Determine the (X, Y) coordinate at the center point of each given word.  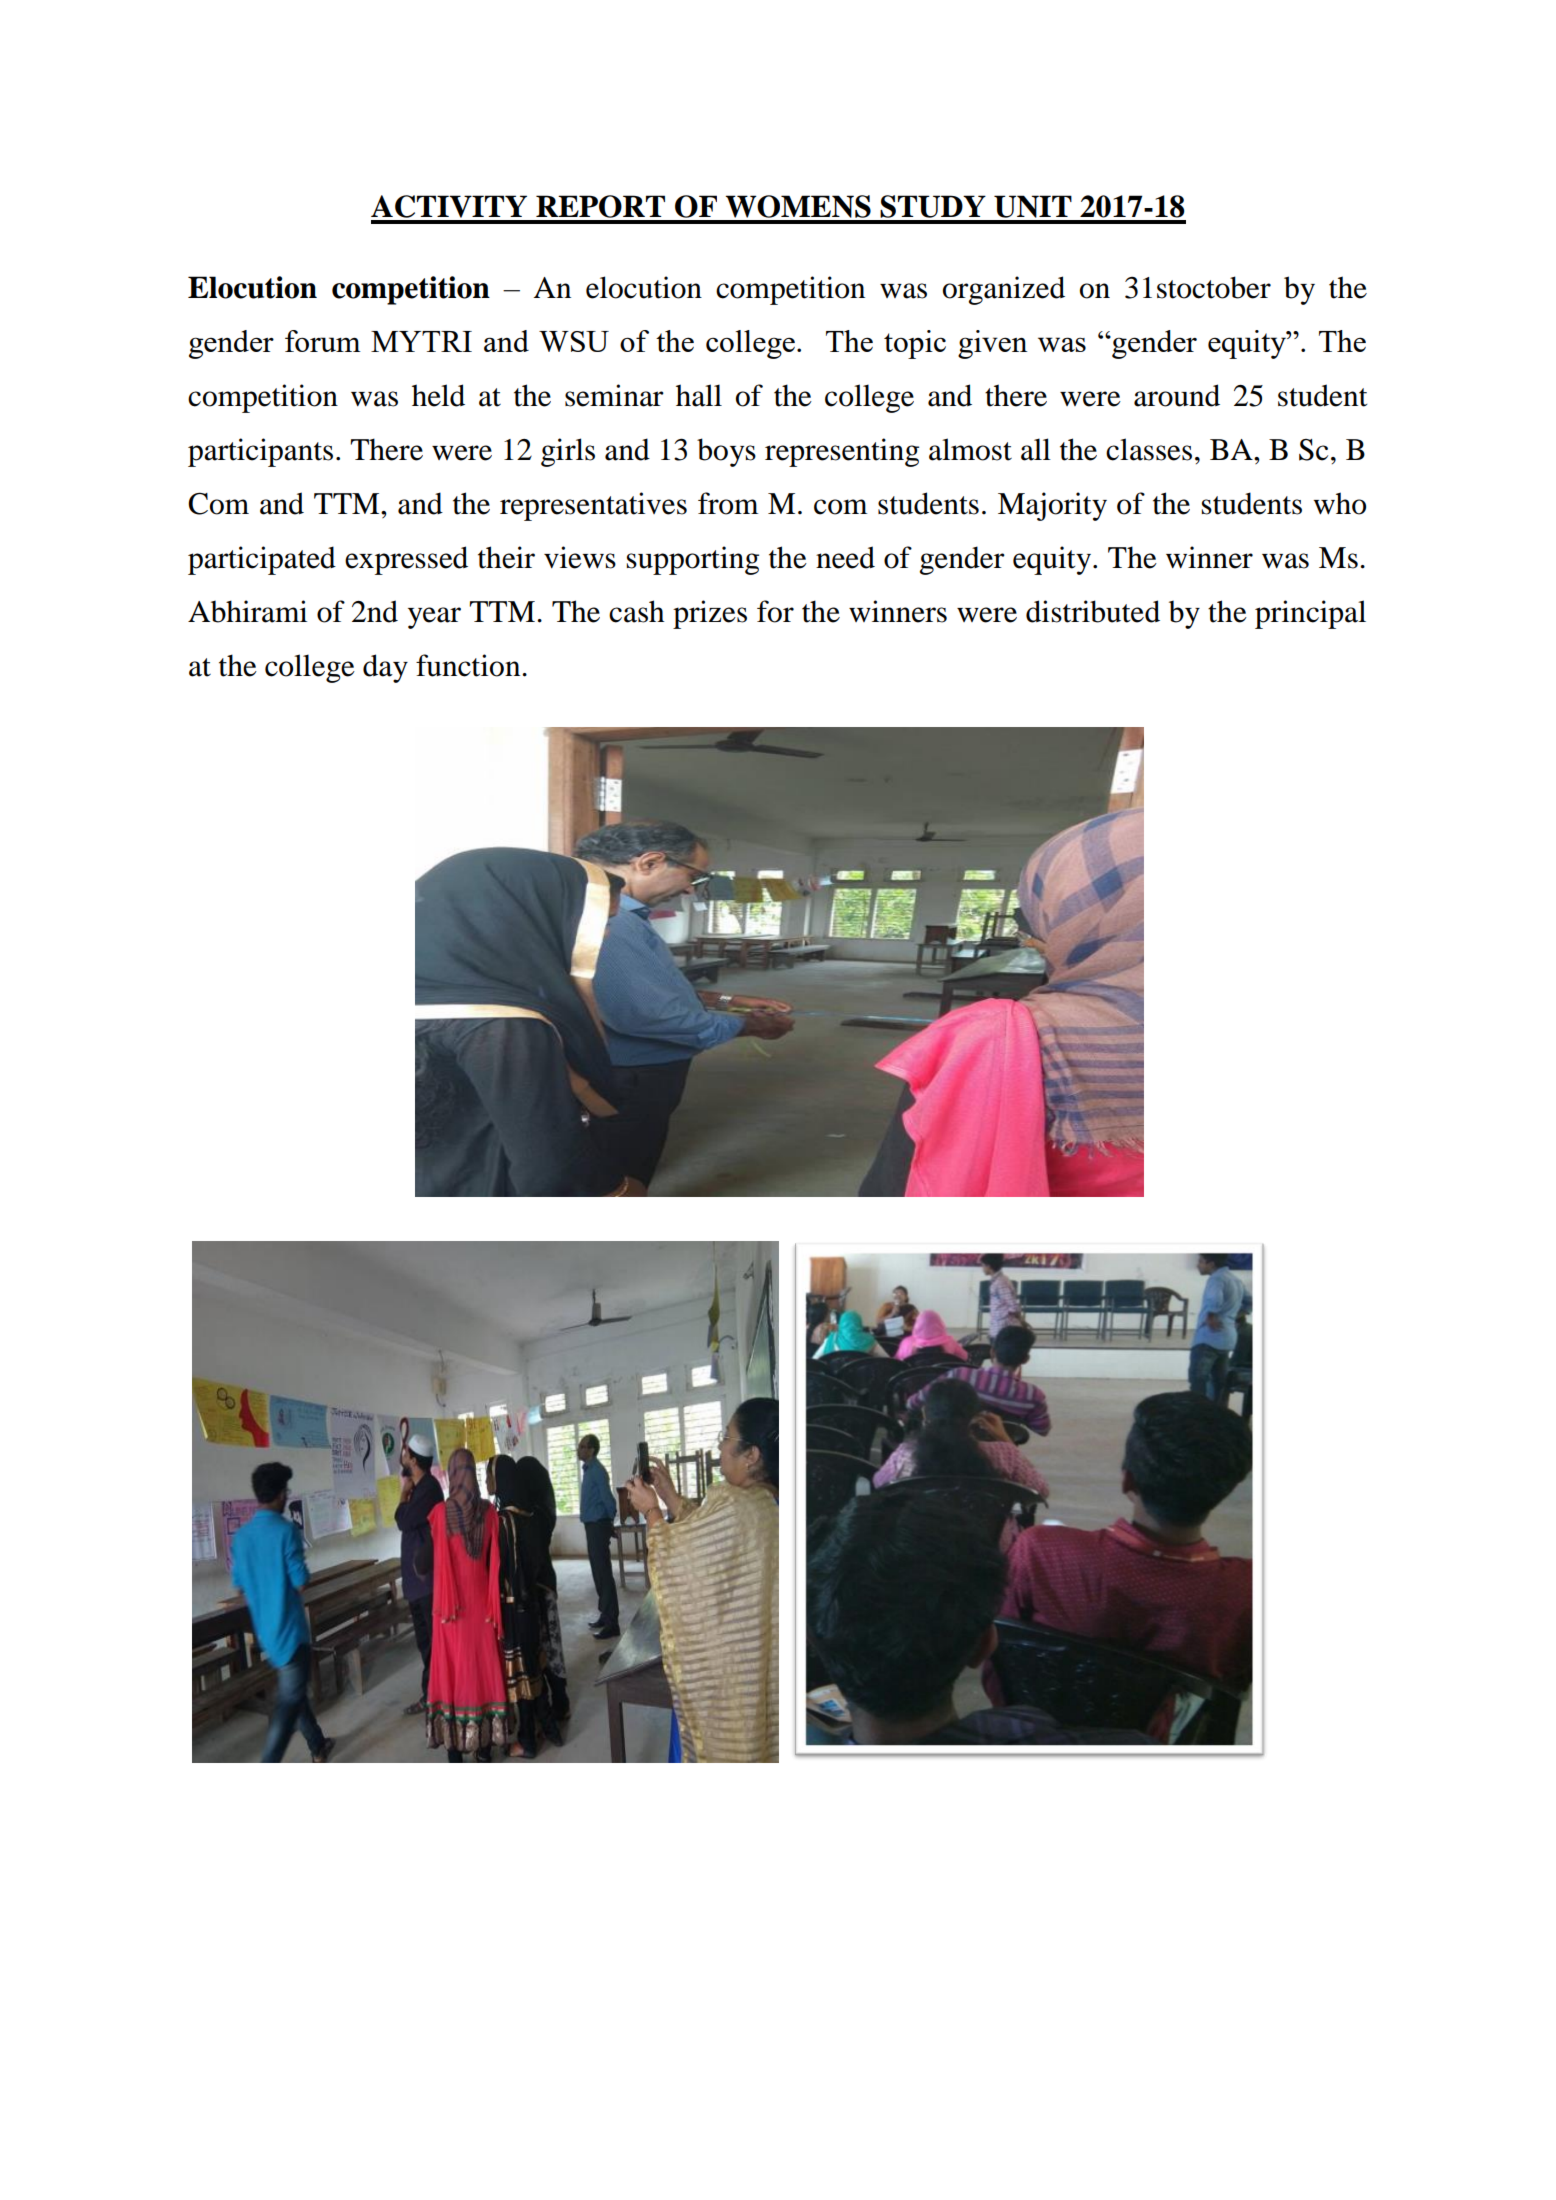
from (728, 503)
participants (260, 452)
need (845, 557)
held (438, 395)
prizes (710, 614)
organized (1004, 290)
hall (699, 395)
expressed (406, 560)
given (992, 344)
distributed (1093, 611)
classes (1149, 449)
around (1177, 395)
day (385, 668)
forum (323, 341)
